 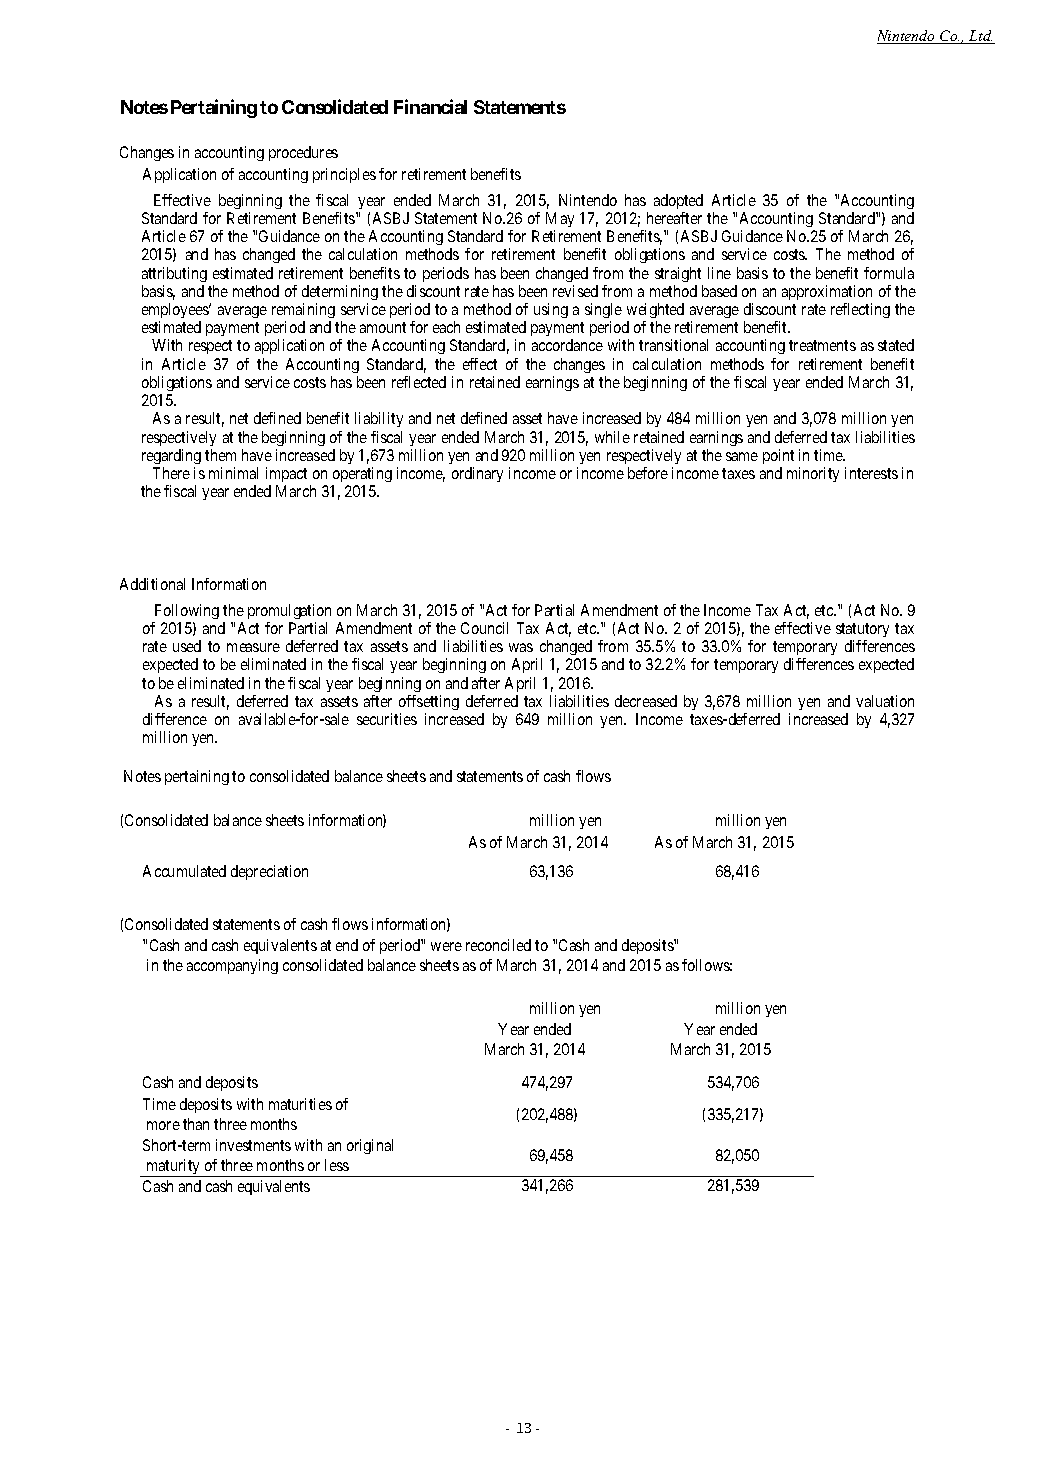 I want to click on them, so click(x=220, y=455).
